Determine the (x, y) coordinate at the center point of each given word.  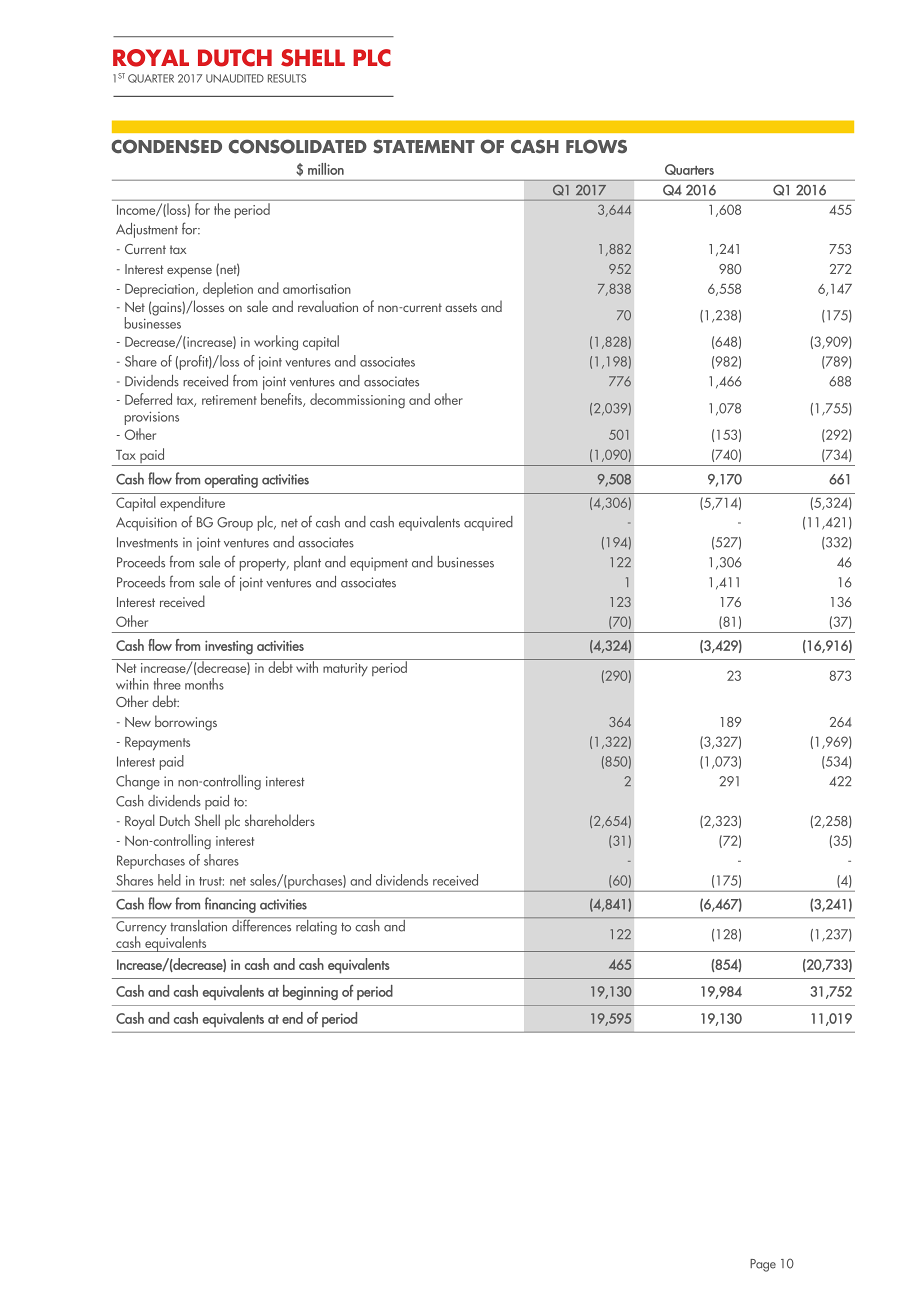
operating (231, 481)
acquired (488, 523)
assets (461, 307)
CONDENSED (167, 146)
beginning (310, 992)
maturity (345, 669)
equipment (379, 564)
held (169, 880)
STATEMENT (424, 147)
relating (316, 926)
